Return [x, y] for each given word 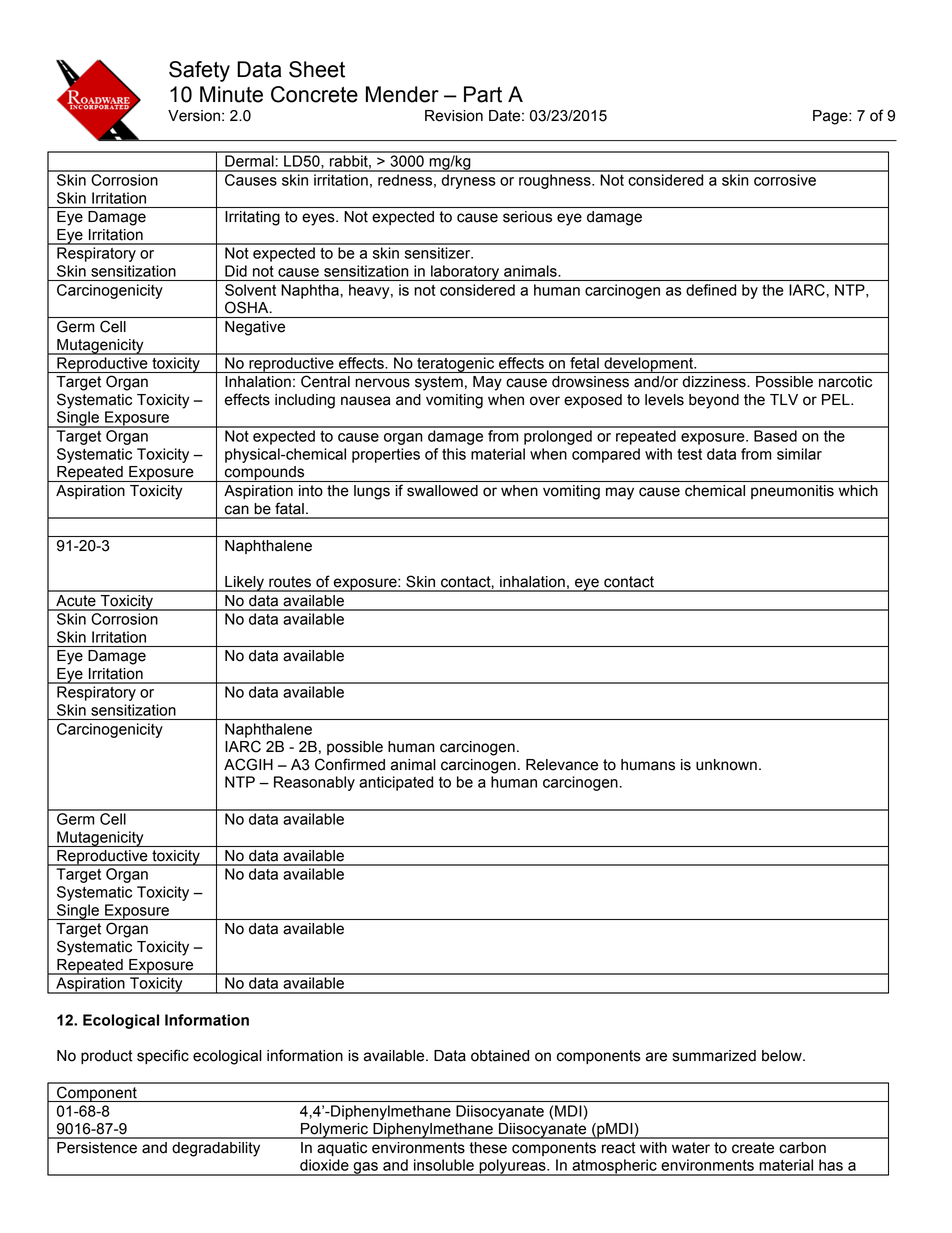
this [454, 454]
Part [483, 94]
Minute [231, 94]
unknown [726, 765]
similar [799, 454]
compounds [265, 474]
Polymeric [334, 1131]
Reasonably [314, 783]
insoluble [444, 1165]
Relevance [562, 765]
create [753, 1148]
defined [711, 290]
